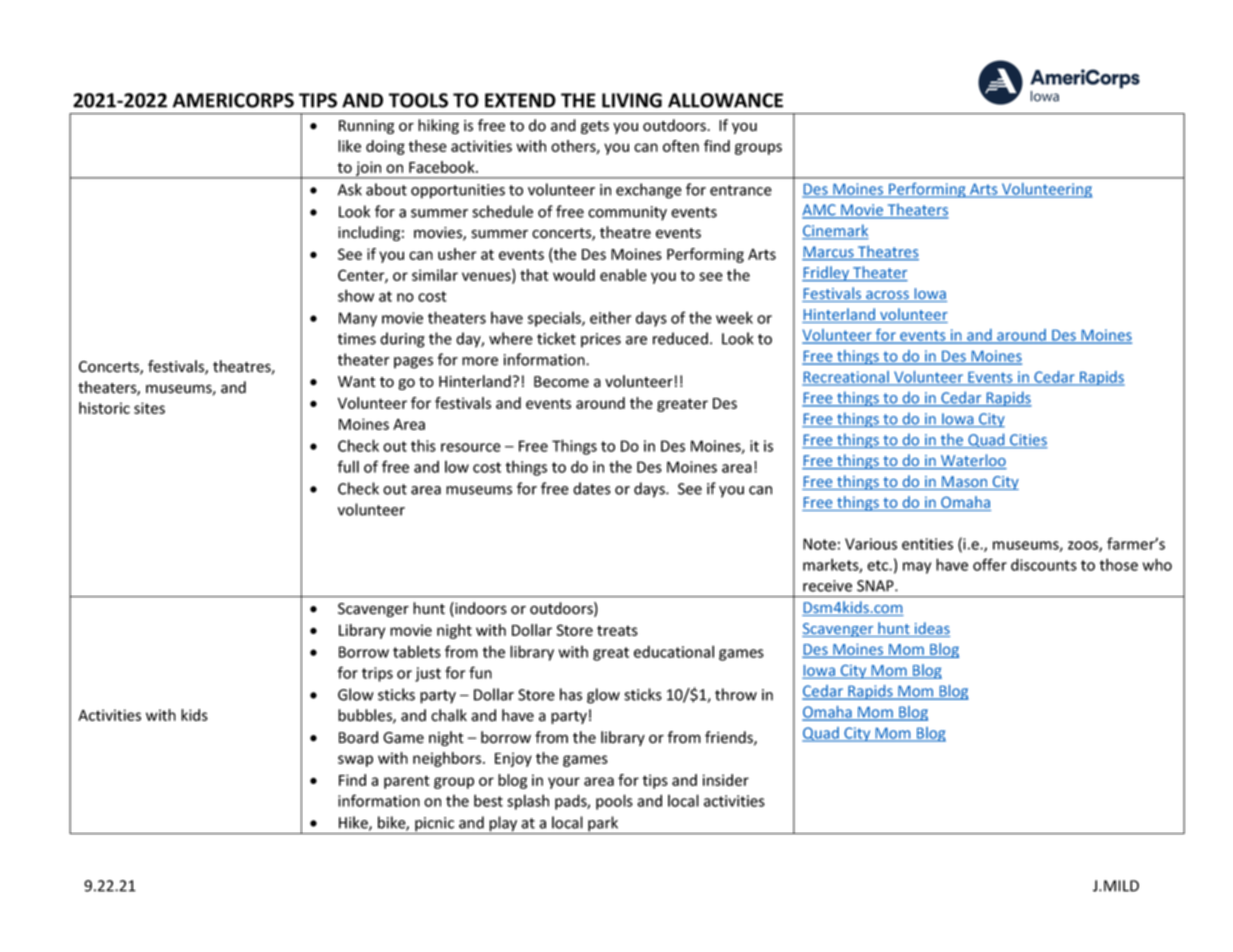 Image resolution: width=1233 pixels, height=952 pixels. Describe the element at coordinates (601, 340) in the screenshot. I see `prices` at that location.
